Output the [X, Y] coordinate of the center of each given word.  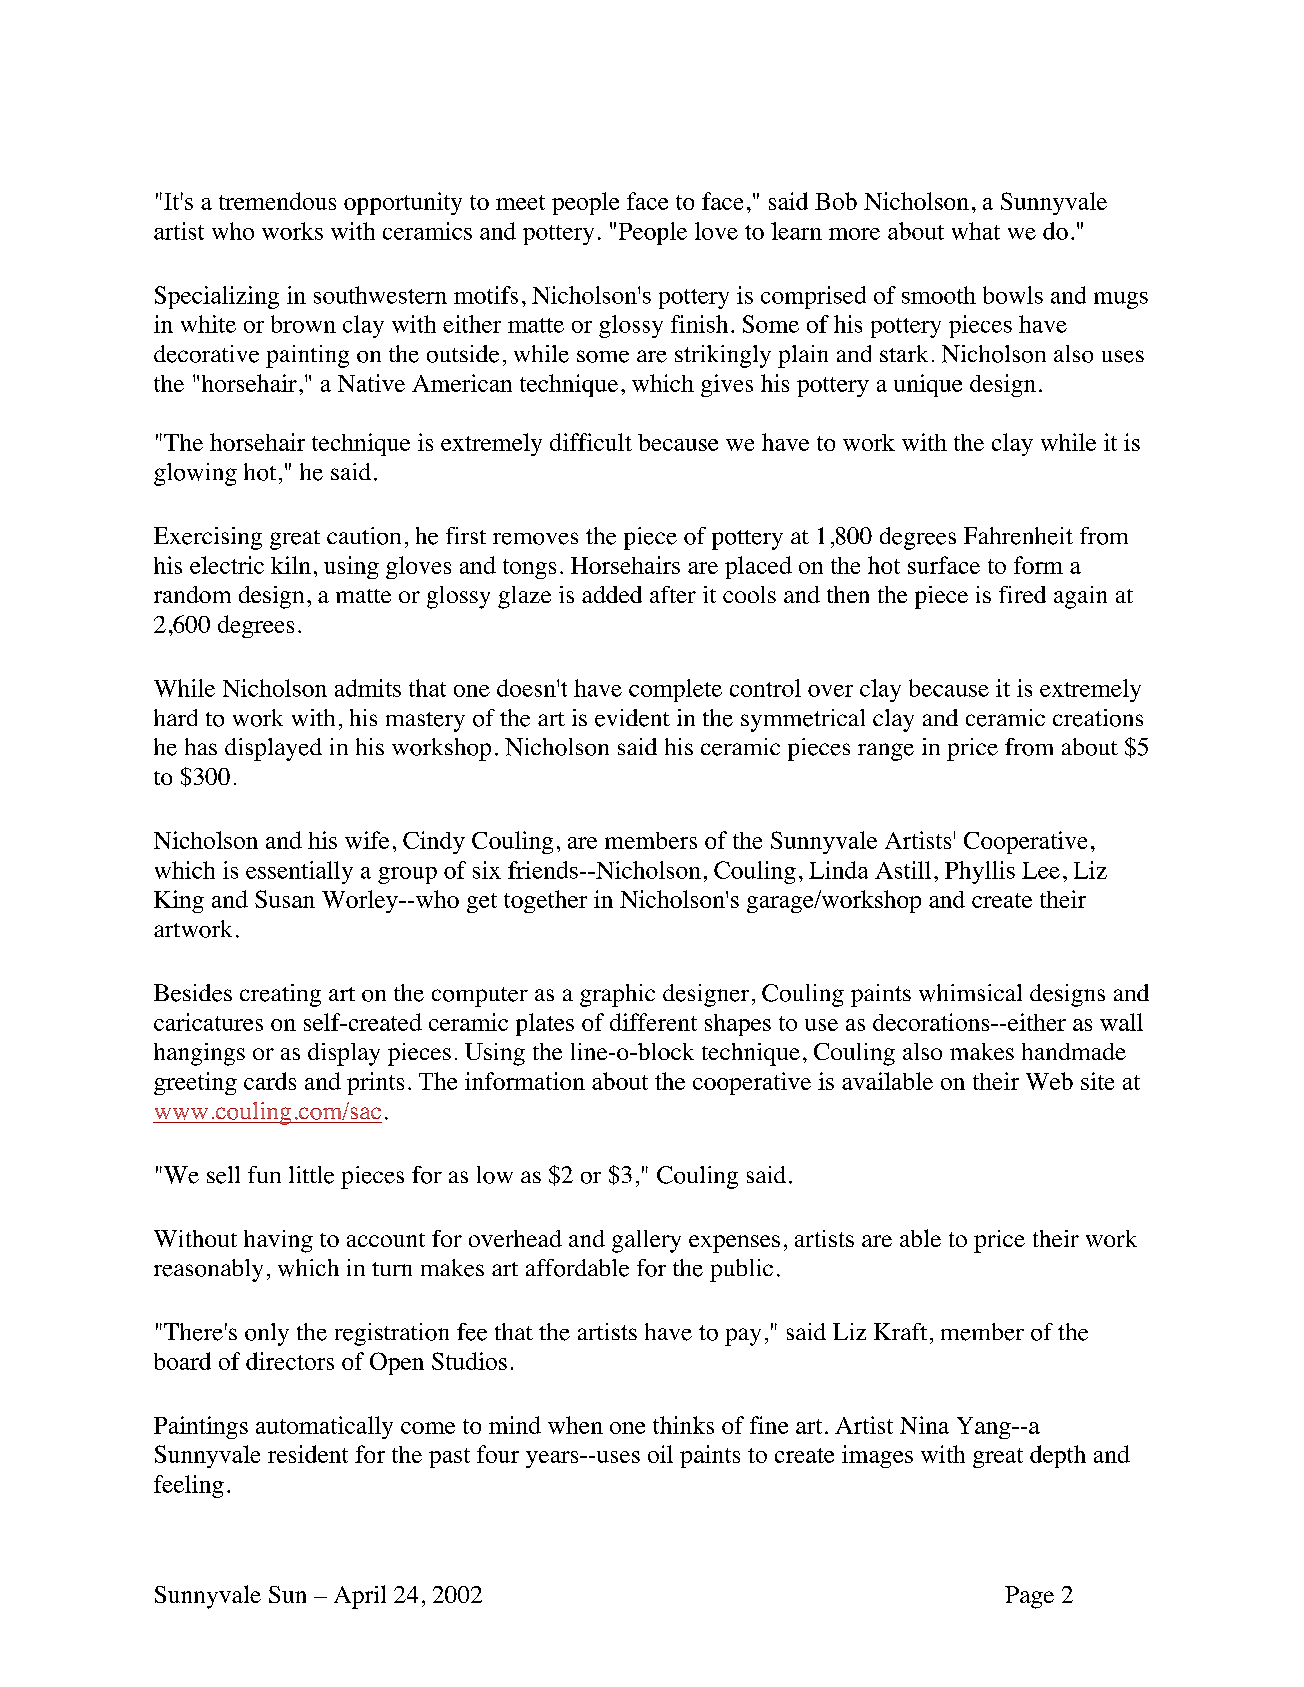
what [976, 231]
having [278, 1241]
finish [699, 324]
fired [1022, 594]
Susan [285, 899]
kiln [291, 565]
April [360, 1597]
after [673, 594]
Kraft [900, 1331]
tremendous [277, 201]
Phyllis [980, 872]
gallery [646, 1241]
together [545, 901]
